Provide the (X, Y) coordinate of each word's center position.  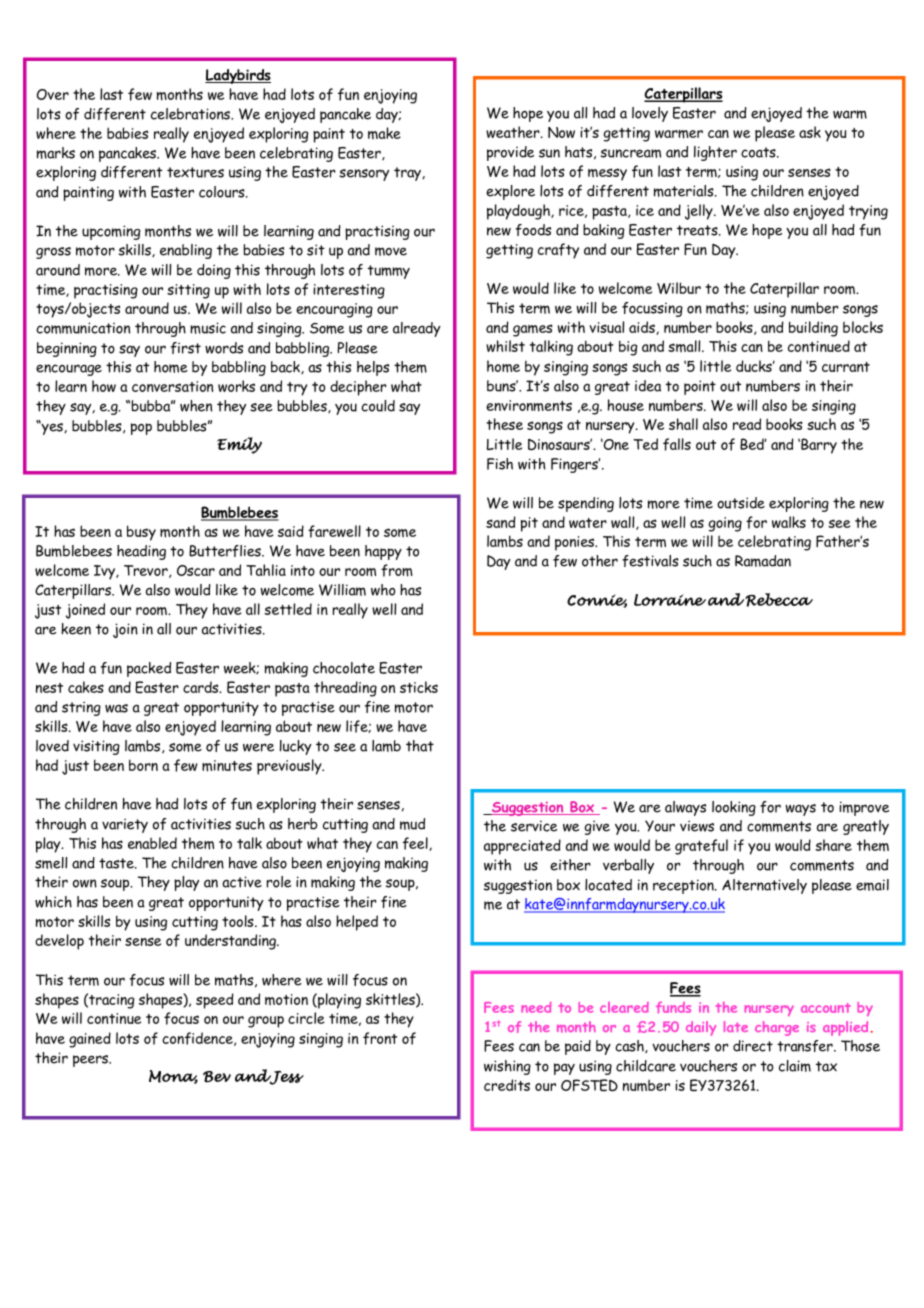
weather (514, 132)
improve (864, 808)
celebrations (191, 114)
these (504, 424)
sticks (419, 687)
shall (683, 424)
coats (759, 152)
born (143, 765)
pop (141, 429)
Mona (173, 1077)
